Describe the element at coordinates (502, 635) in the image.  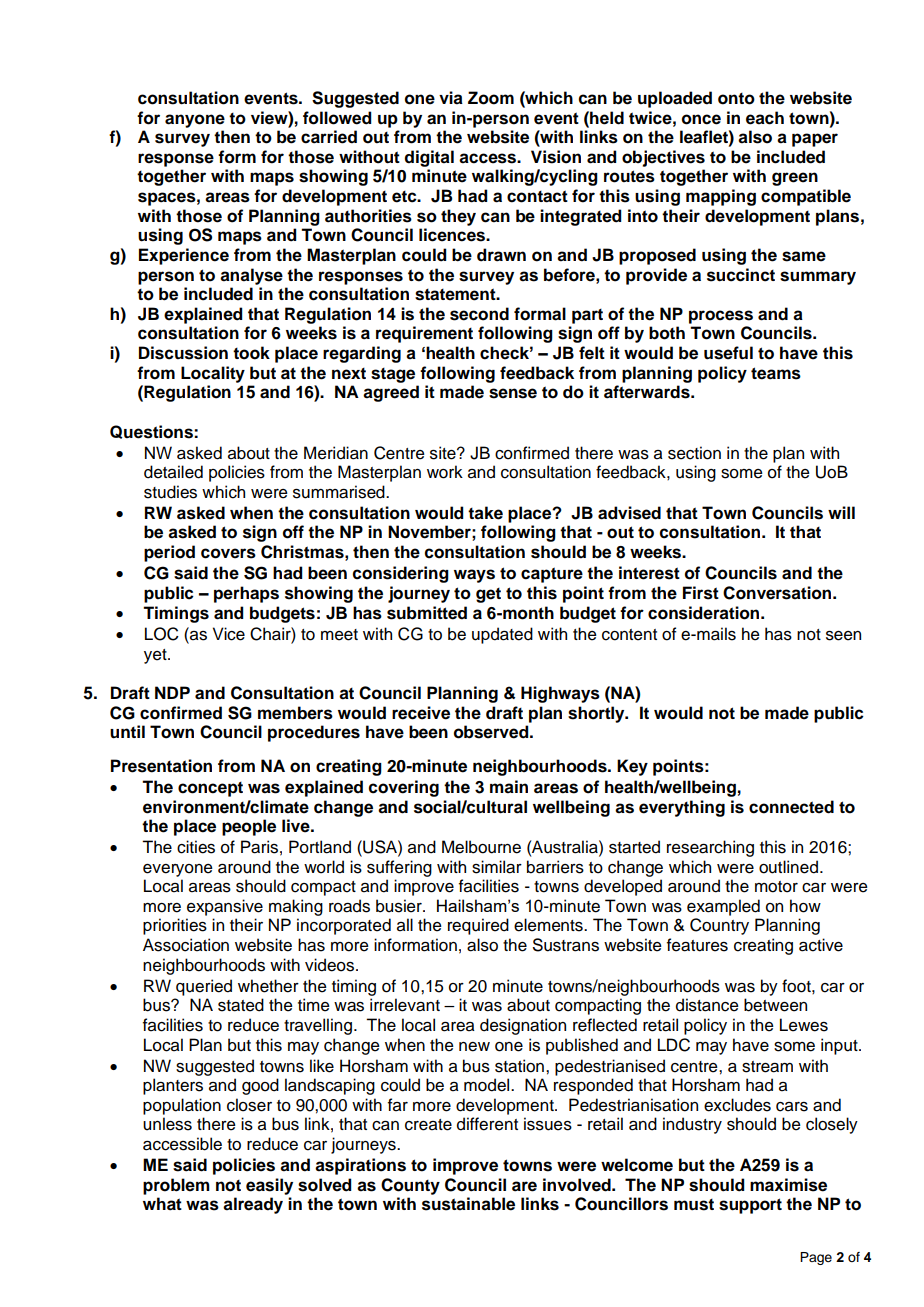
I see `updated` at that location.
